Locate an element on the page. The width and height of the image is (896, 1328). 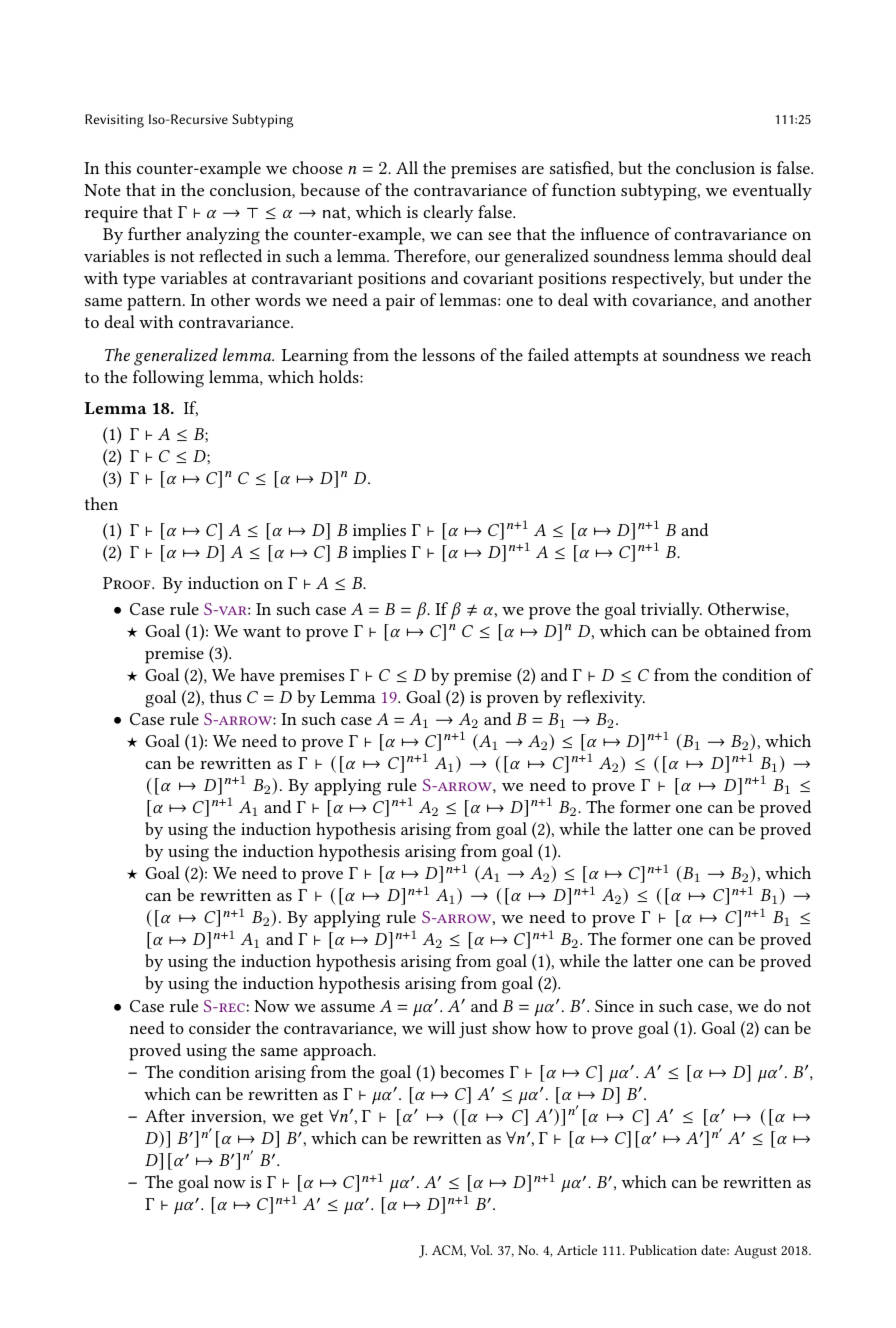
will is located at coordinates (441, 1027).
